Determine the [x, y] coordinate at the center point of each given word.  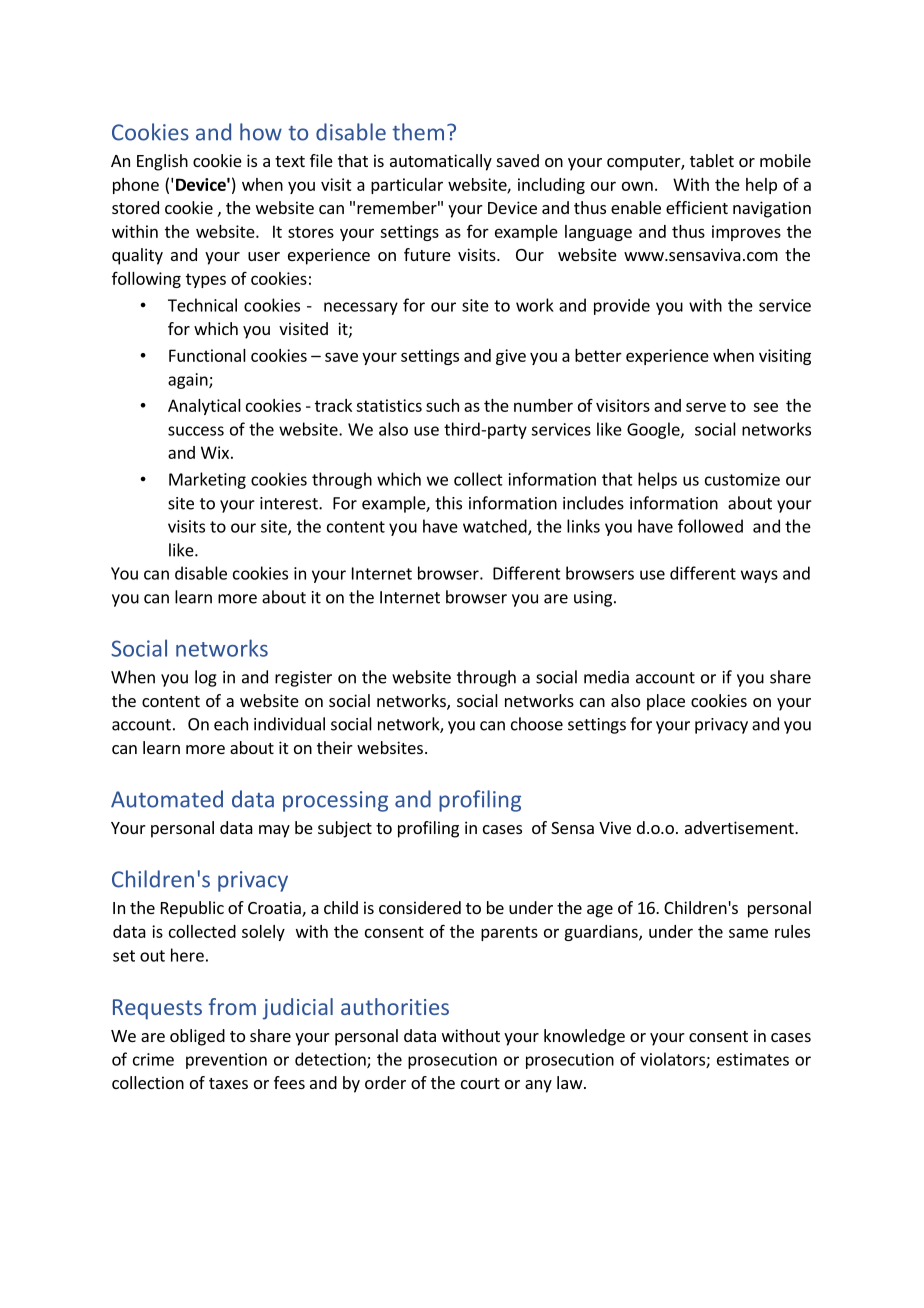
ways [759, 576]
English [162, 162]
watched [496, 527]
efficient [697, 207]
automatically [441, 162]
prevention [226, 1061]
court [480, 1083]
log [206, 678]
